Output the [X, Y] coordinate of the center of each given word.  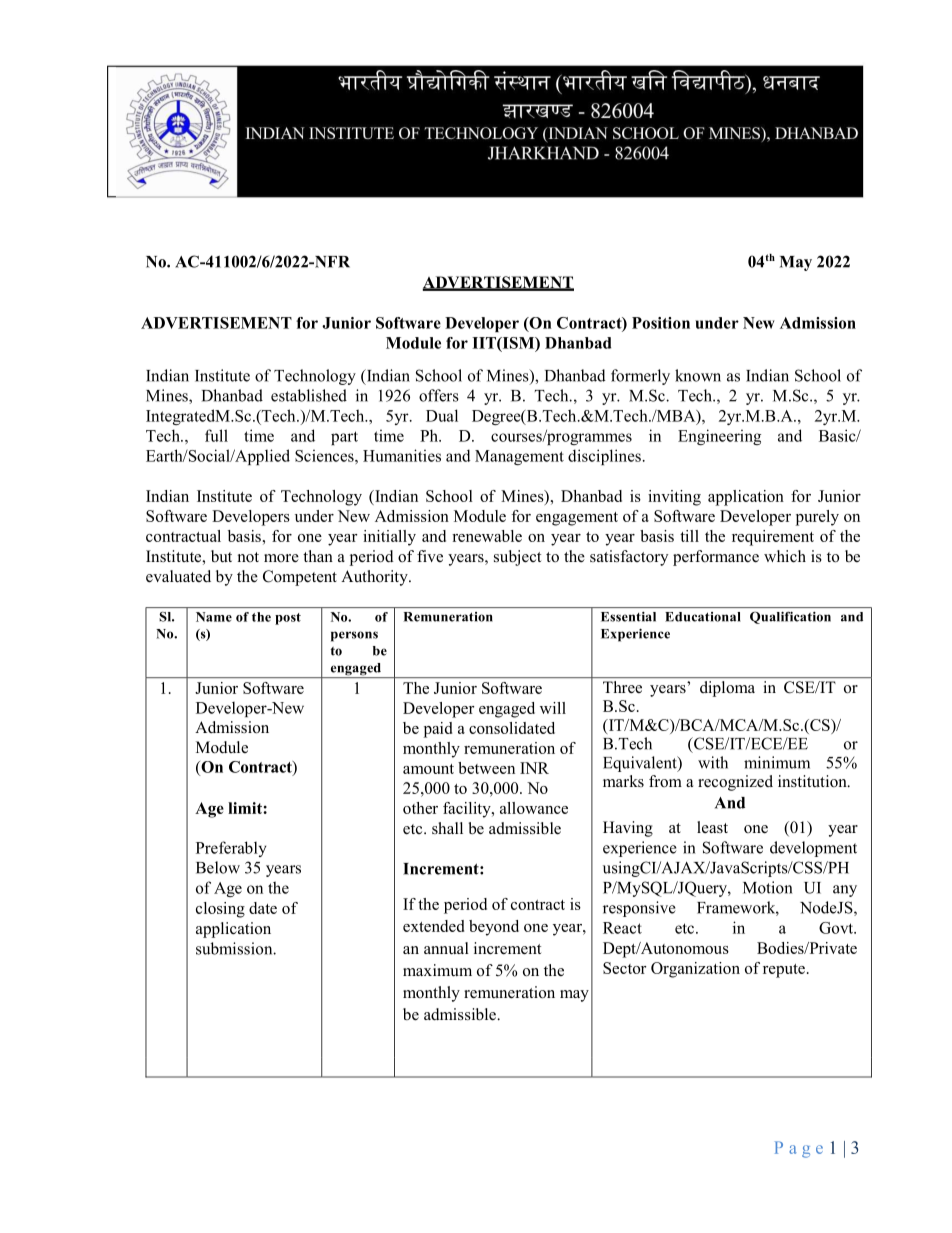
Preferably [231, 849]
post [288, 619]
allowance [534, 808]
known [698, 375]
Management [519, 457]
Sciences [325, 456]
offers [439, 395]
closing [220, 910]
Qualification [790, 618]
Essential [628, 617]
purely [817, 518]
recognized [735, 783]
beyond [494, 928]
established [309, 395]
